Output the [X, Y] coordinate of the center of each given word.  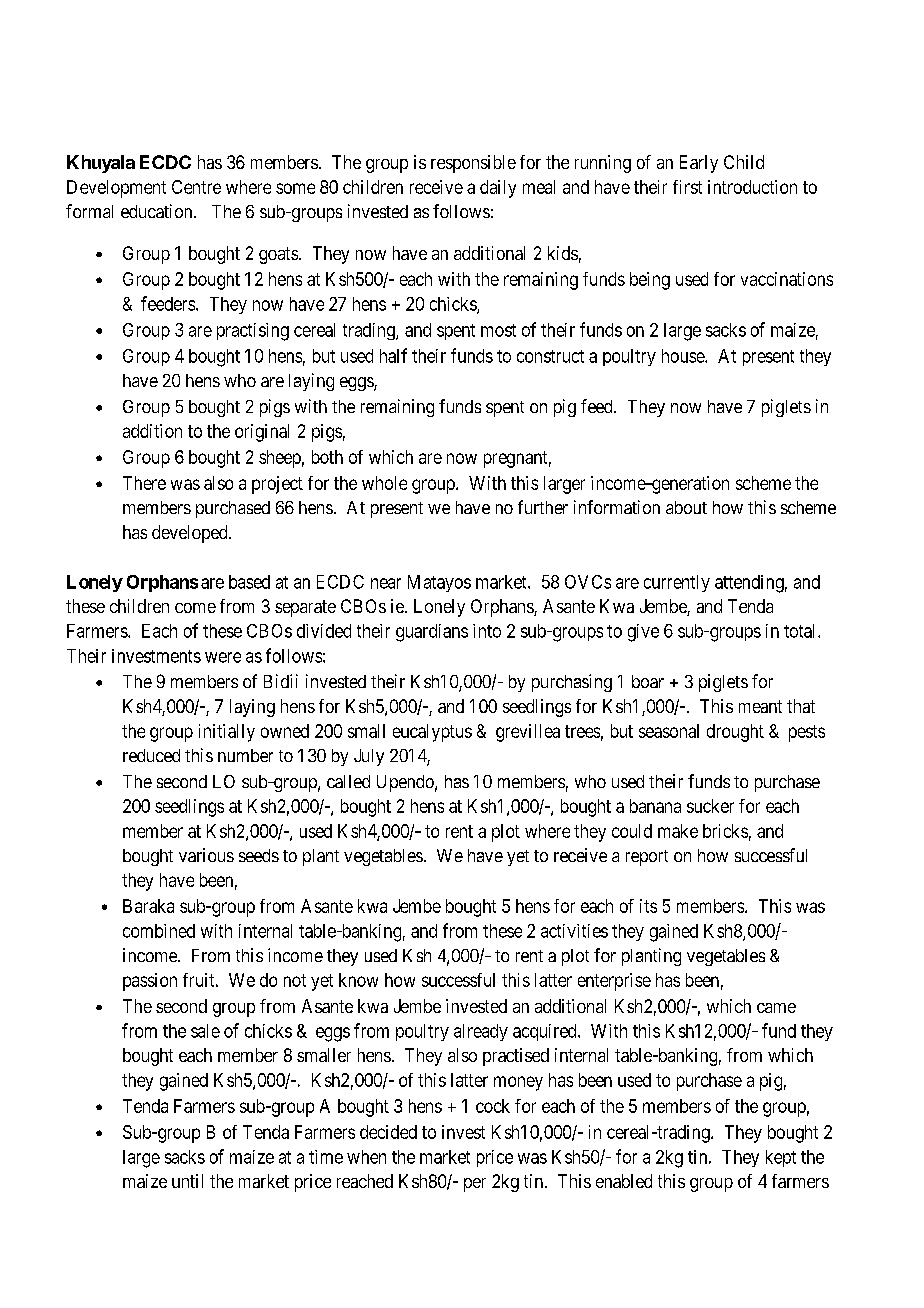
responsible [473, 164]
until [187, 1181]
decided [388, 1132]
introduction [752, 187]
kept [781, 1158]
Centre [196, 187]
